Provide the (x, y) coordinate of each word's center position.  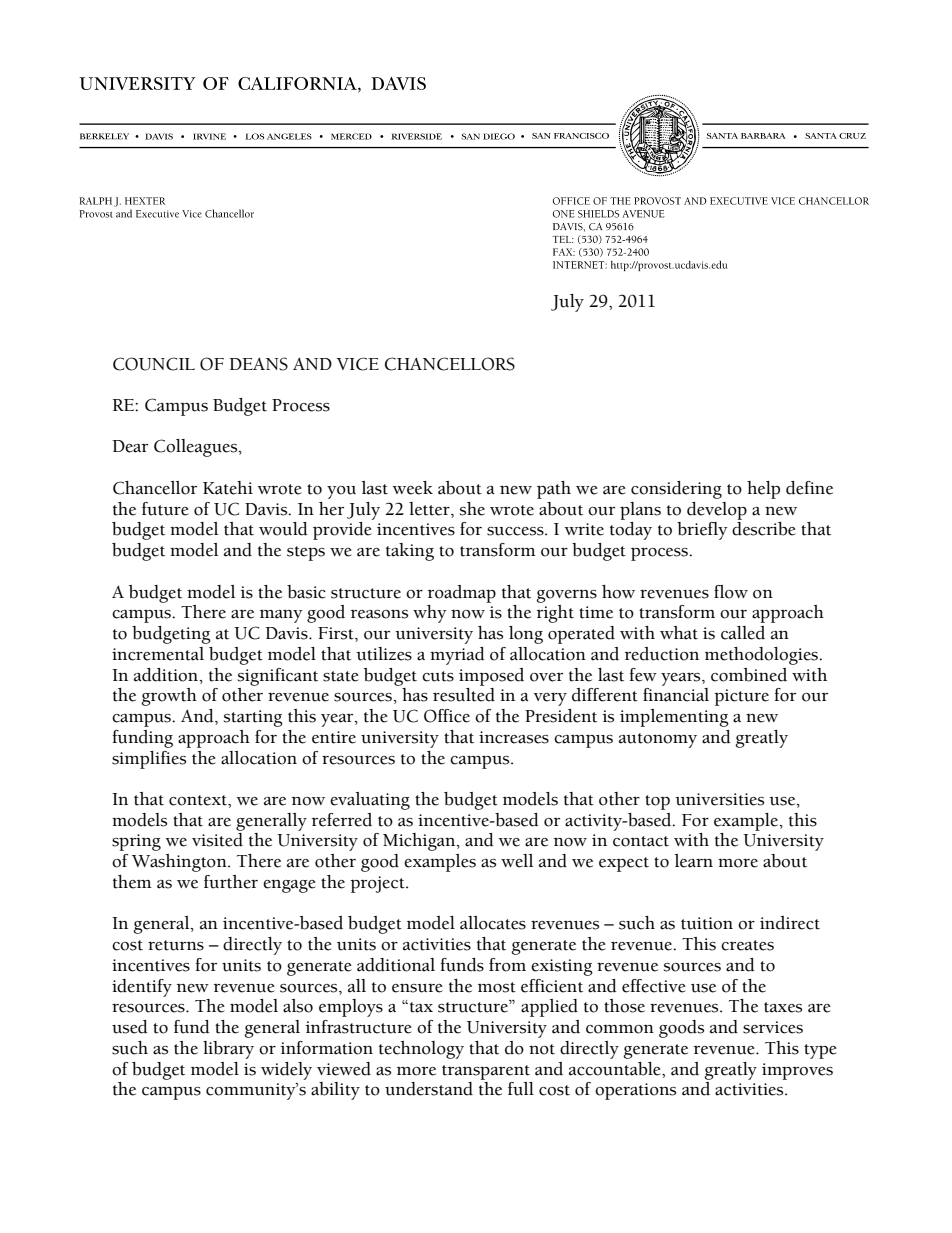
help (763, 490)
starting (253, 718)
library (228, 1050)
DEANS (258, 364)
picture (741, 697)
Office (447, 716)
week (413, 488)
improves (797, 1071)
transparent (486, 1072)
